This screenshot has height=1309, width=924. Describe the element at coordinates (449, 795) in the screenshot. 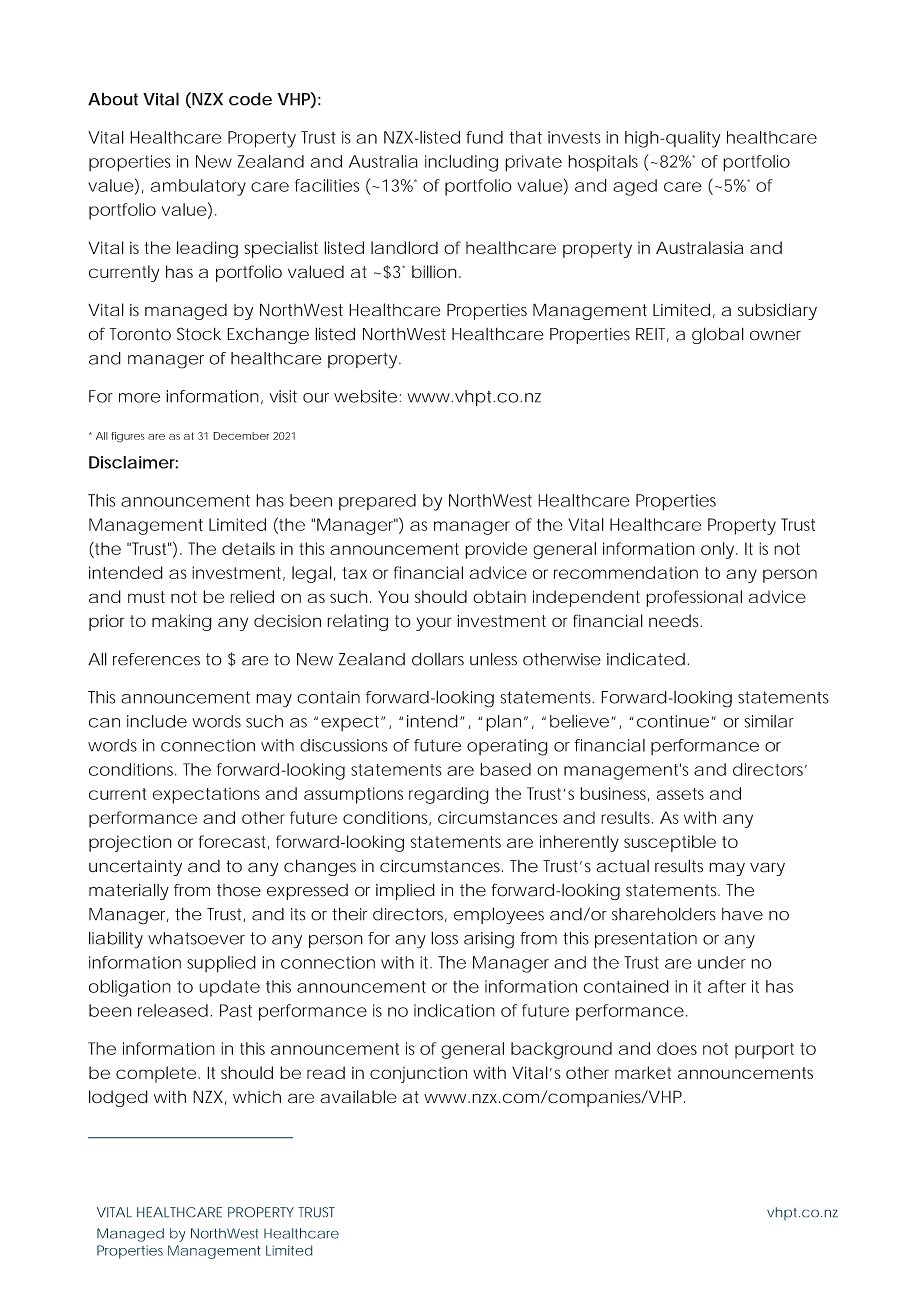

I see `regarding` at that location.
